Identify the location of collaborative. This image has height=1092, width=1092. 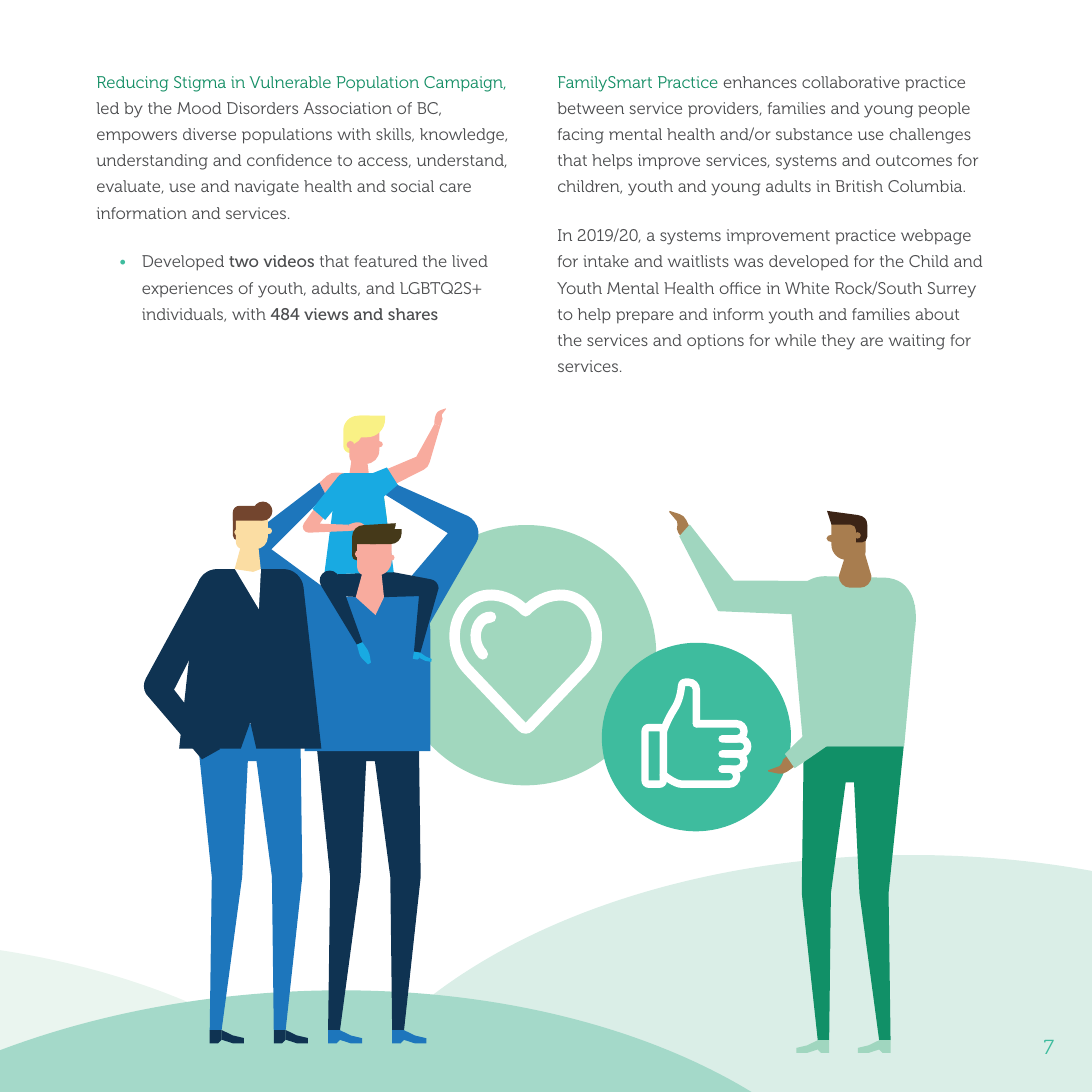
(851, 82).
